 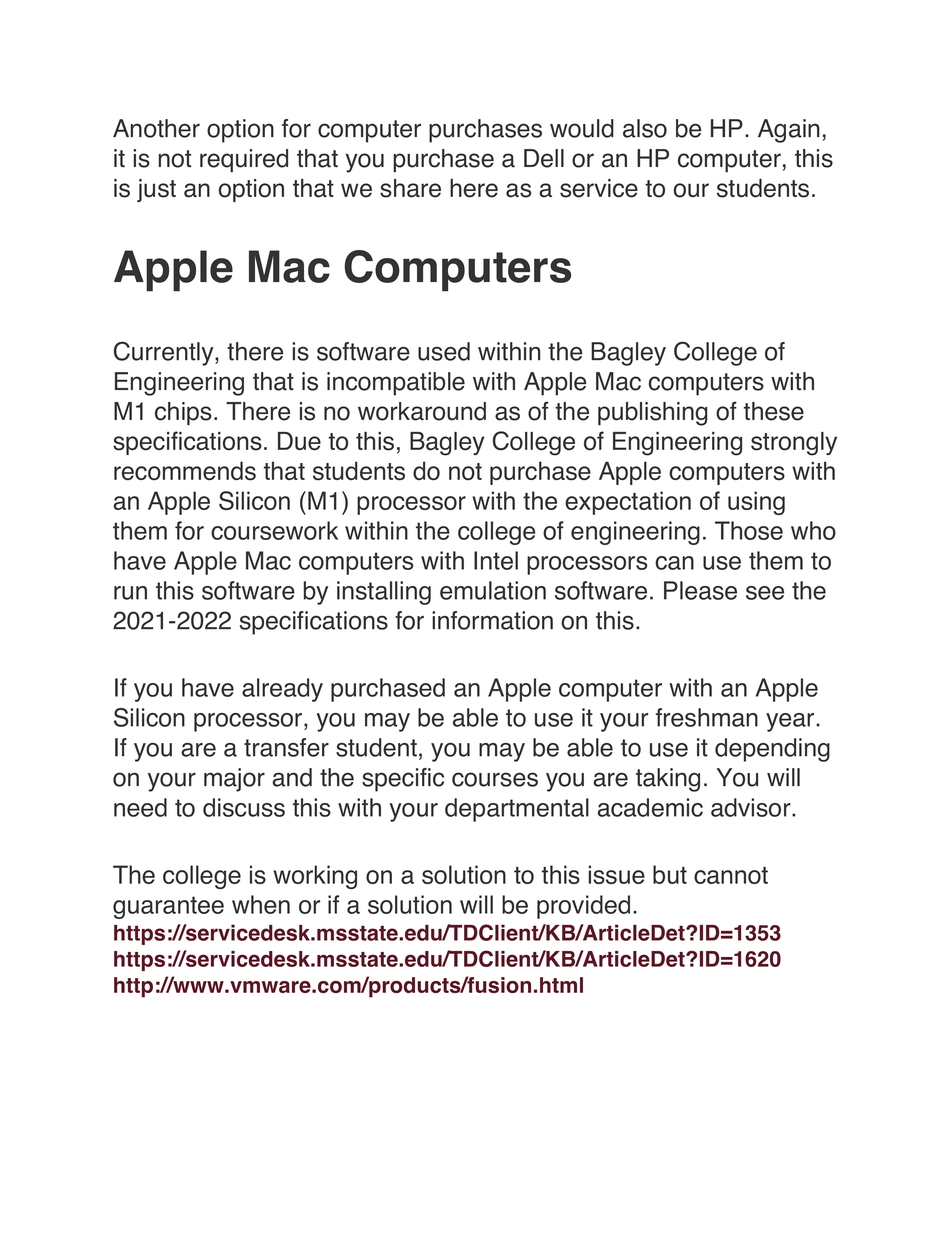 What do you see at coordinates (282, 690) in the page?
I see `already` at bounding box center [282, 690].
